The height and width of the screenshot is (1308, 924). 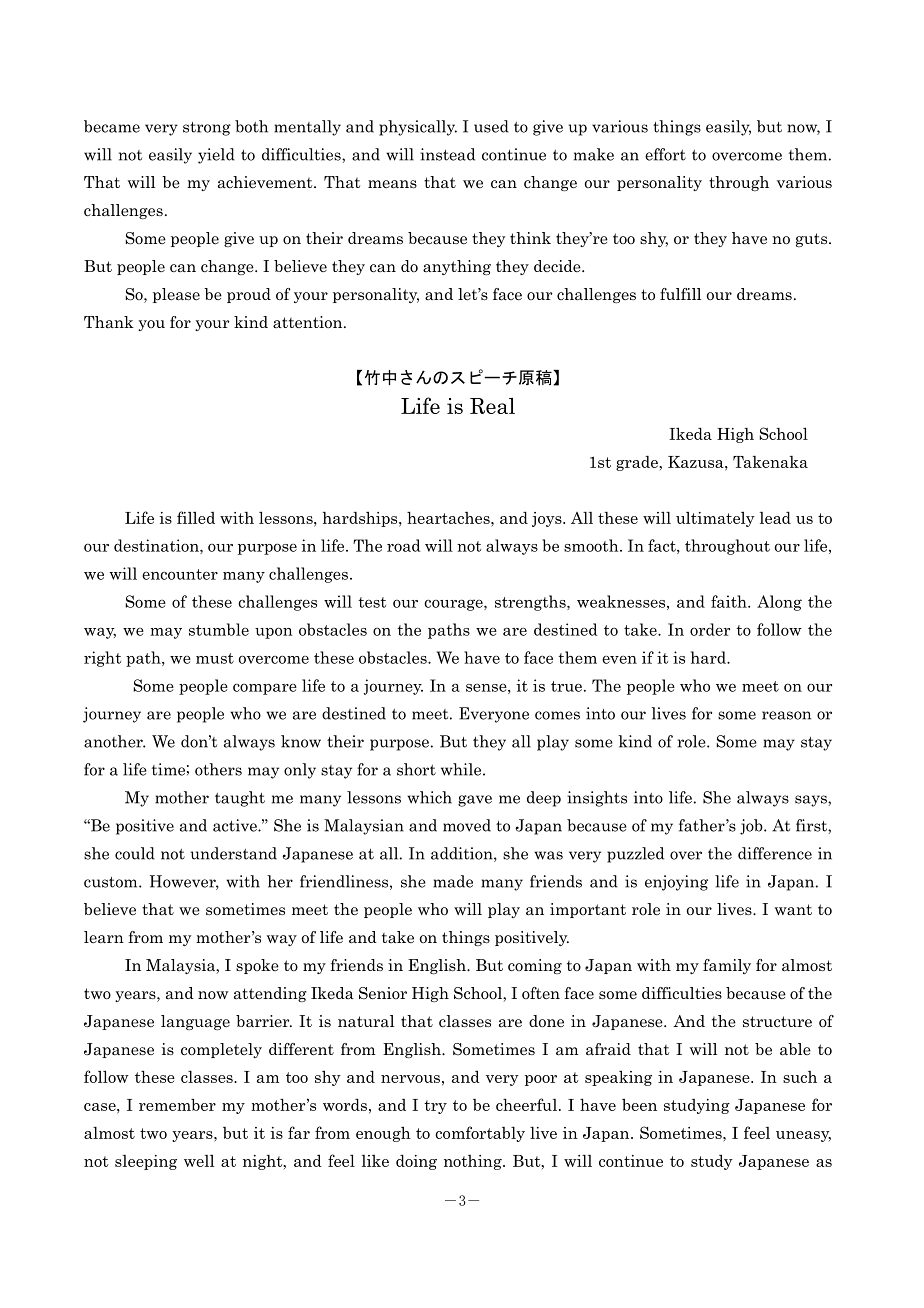 I want to click on remember, so click(x=177, y=1104).
